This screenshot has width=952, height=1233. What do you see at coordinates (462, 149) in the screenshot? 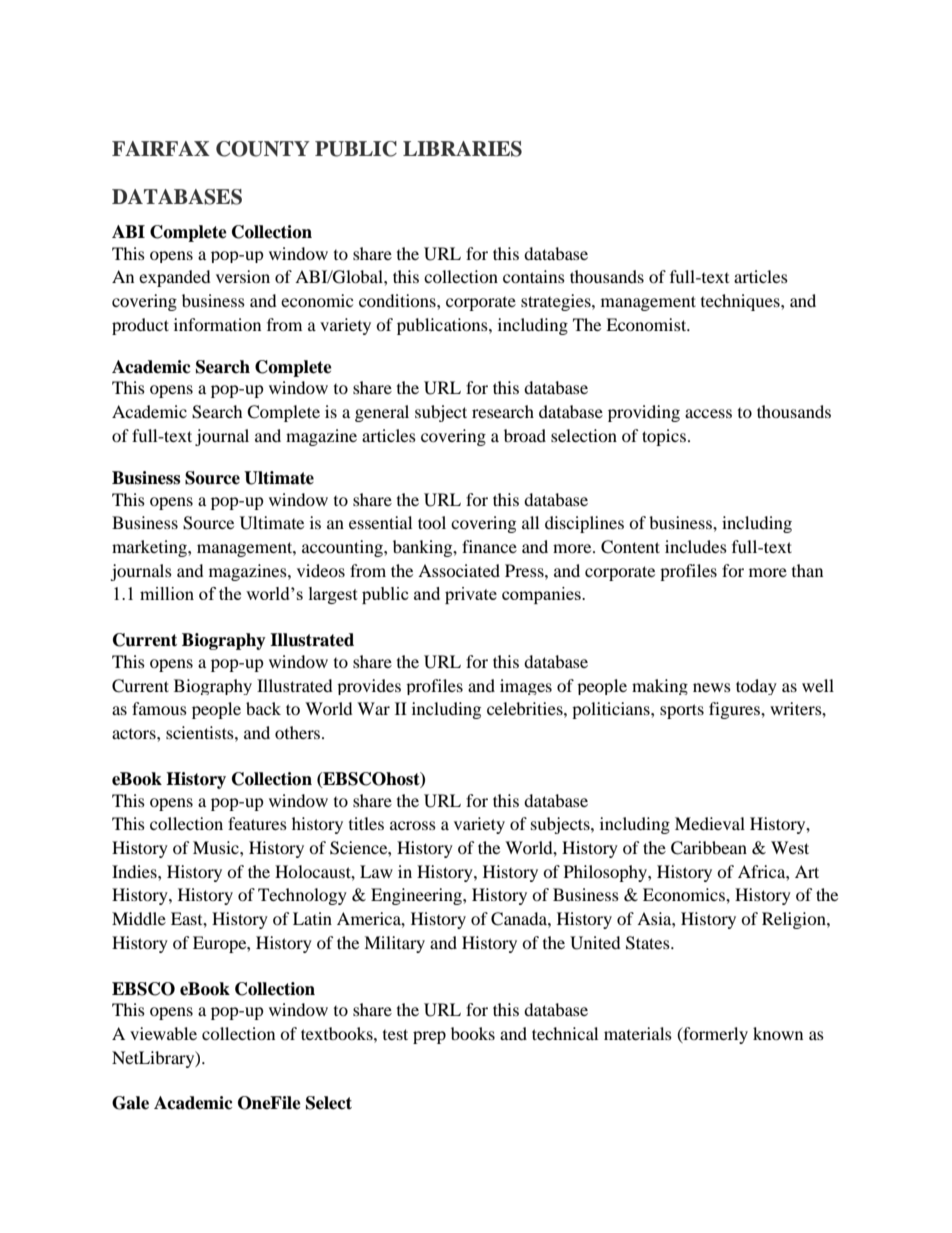
I see `LIBRARIES` at bounding box center [462, 149].
